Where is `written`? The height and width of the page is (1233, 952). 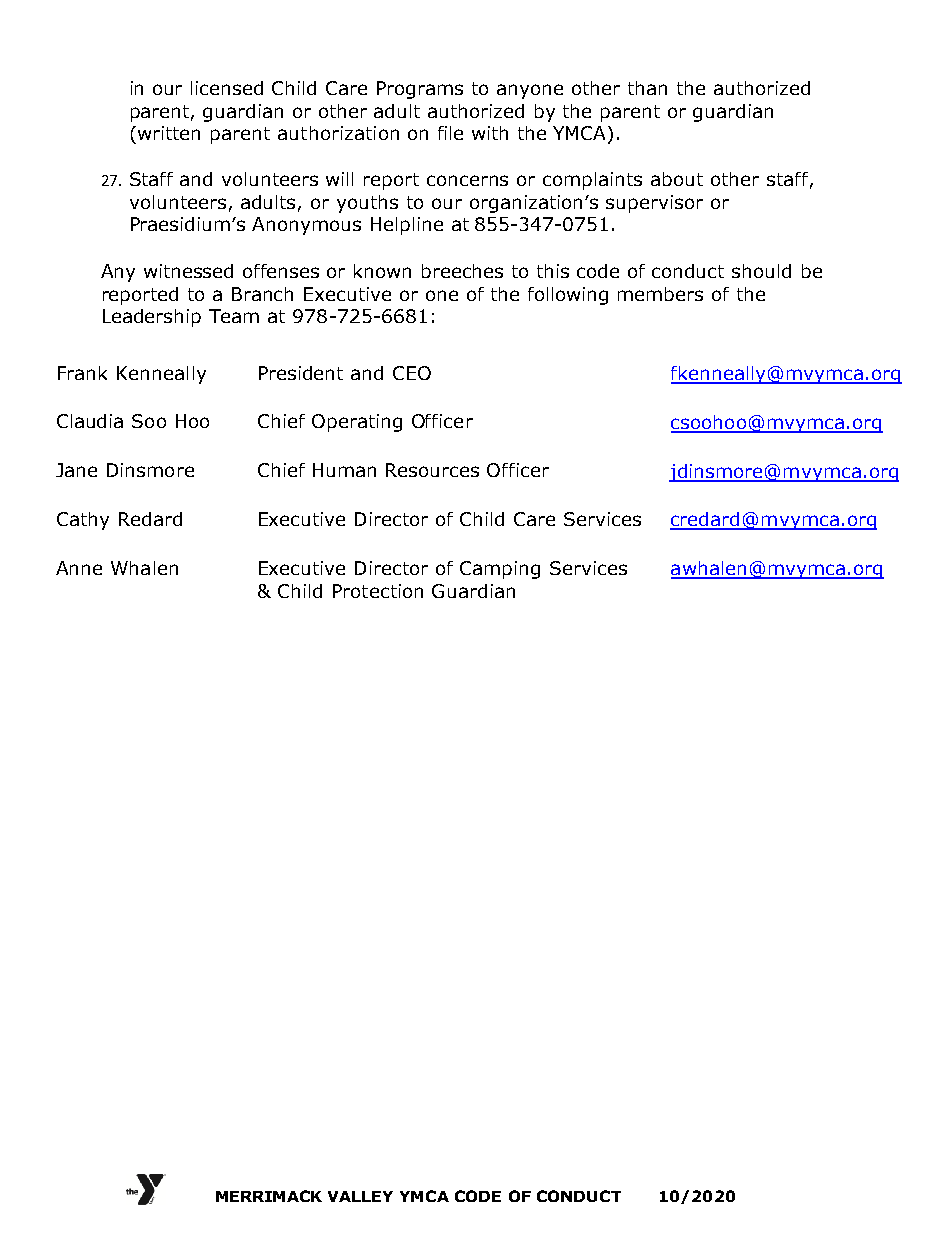 written is located at coordinates (169, 133).
